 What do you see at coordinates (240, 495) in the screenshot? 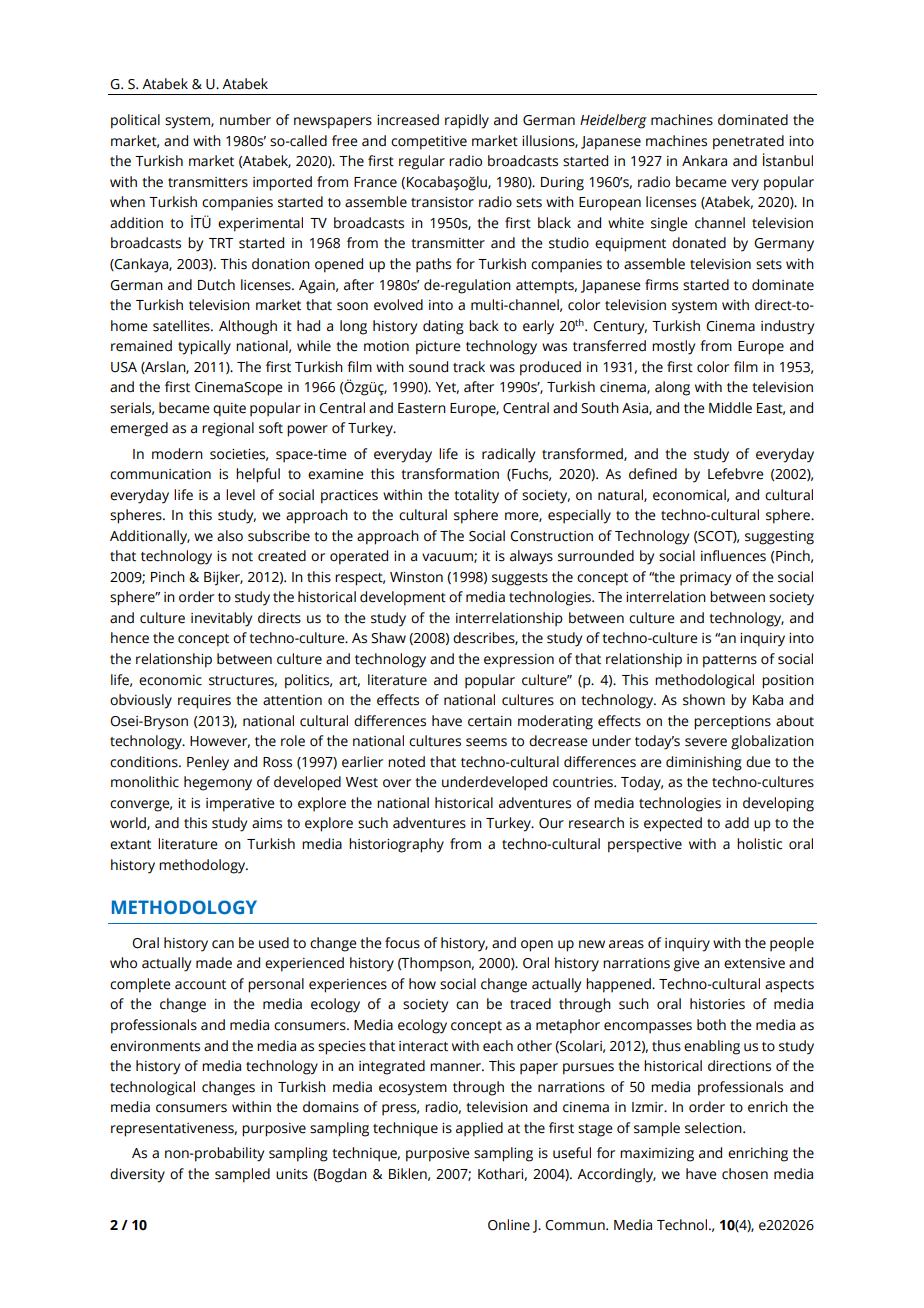
I see `level` at bounding box center [240, 495].
